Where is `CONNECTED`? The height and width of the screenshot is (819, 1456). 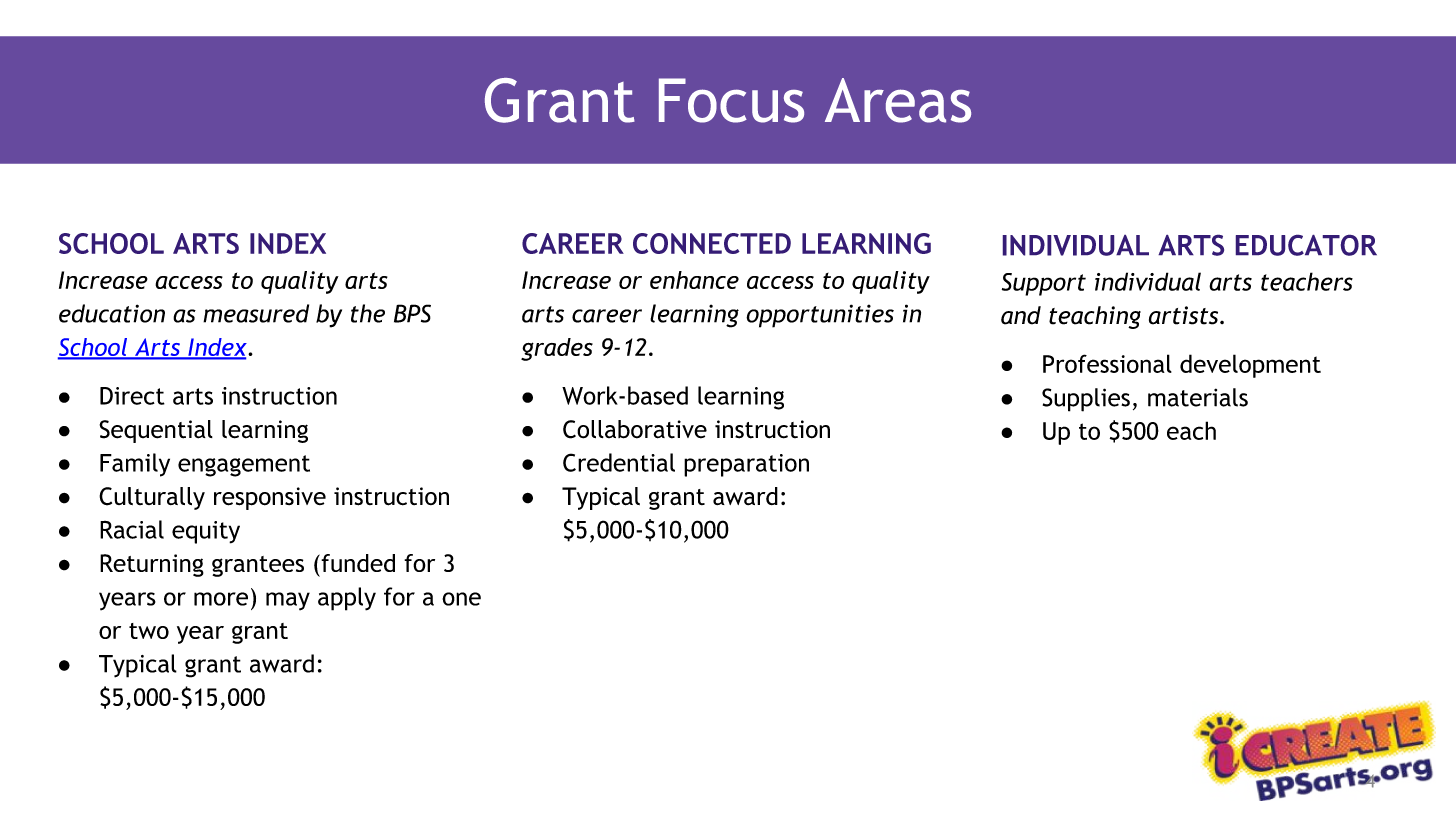
CONNECTED is located at coordinates (712, 243).
